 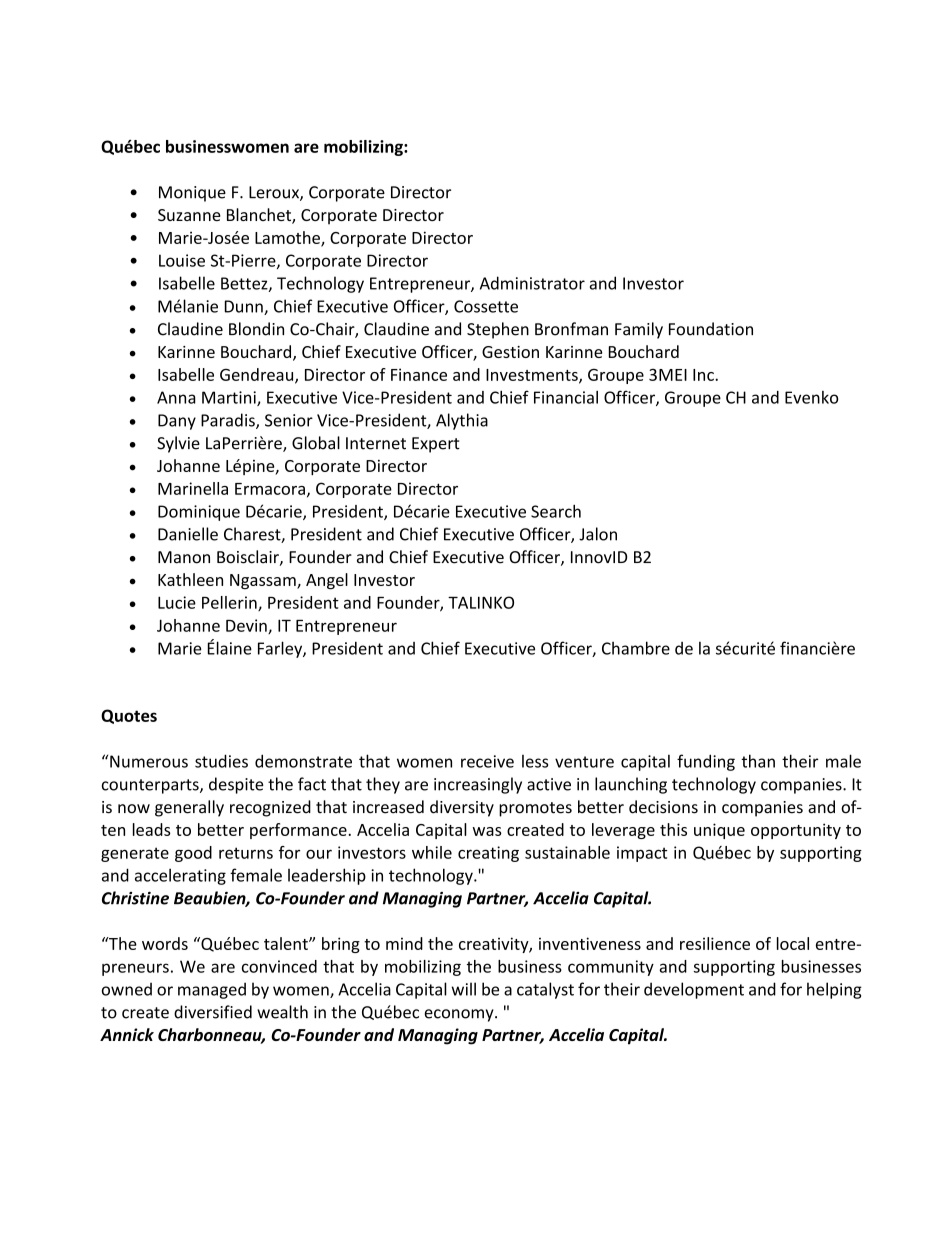 I want to click on managed, so click(x=212, y=990).
